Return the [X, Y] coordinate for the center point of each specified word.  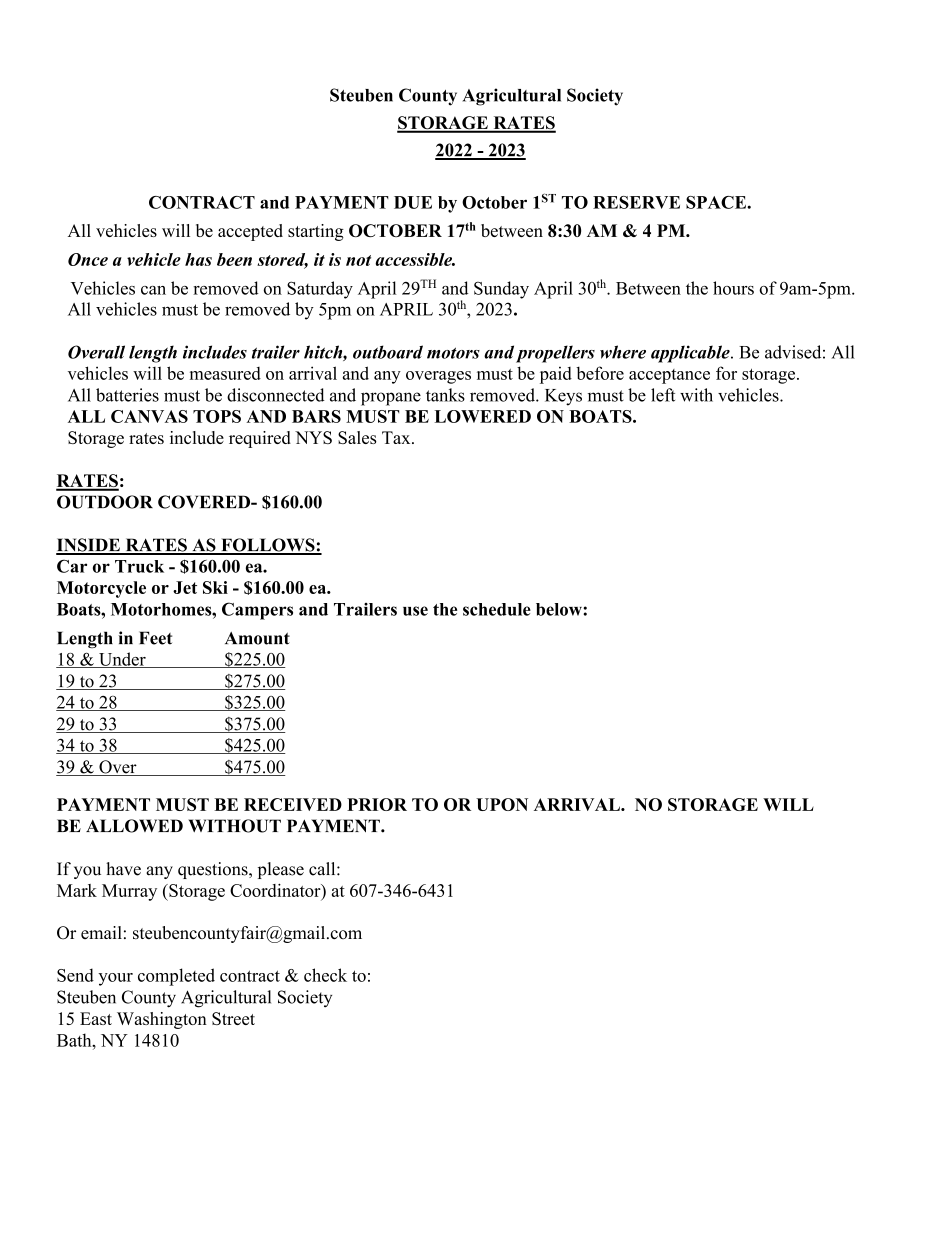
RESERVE [636, 202]
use [415, 611]
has [198, 259]
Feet [155, 638]
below [560, 609]
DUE [413, 202]
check [325, 975]
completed [176, 977]
